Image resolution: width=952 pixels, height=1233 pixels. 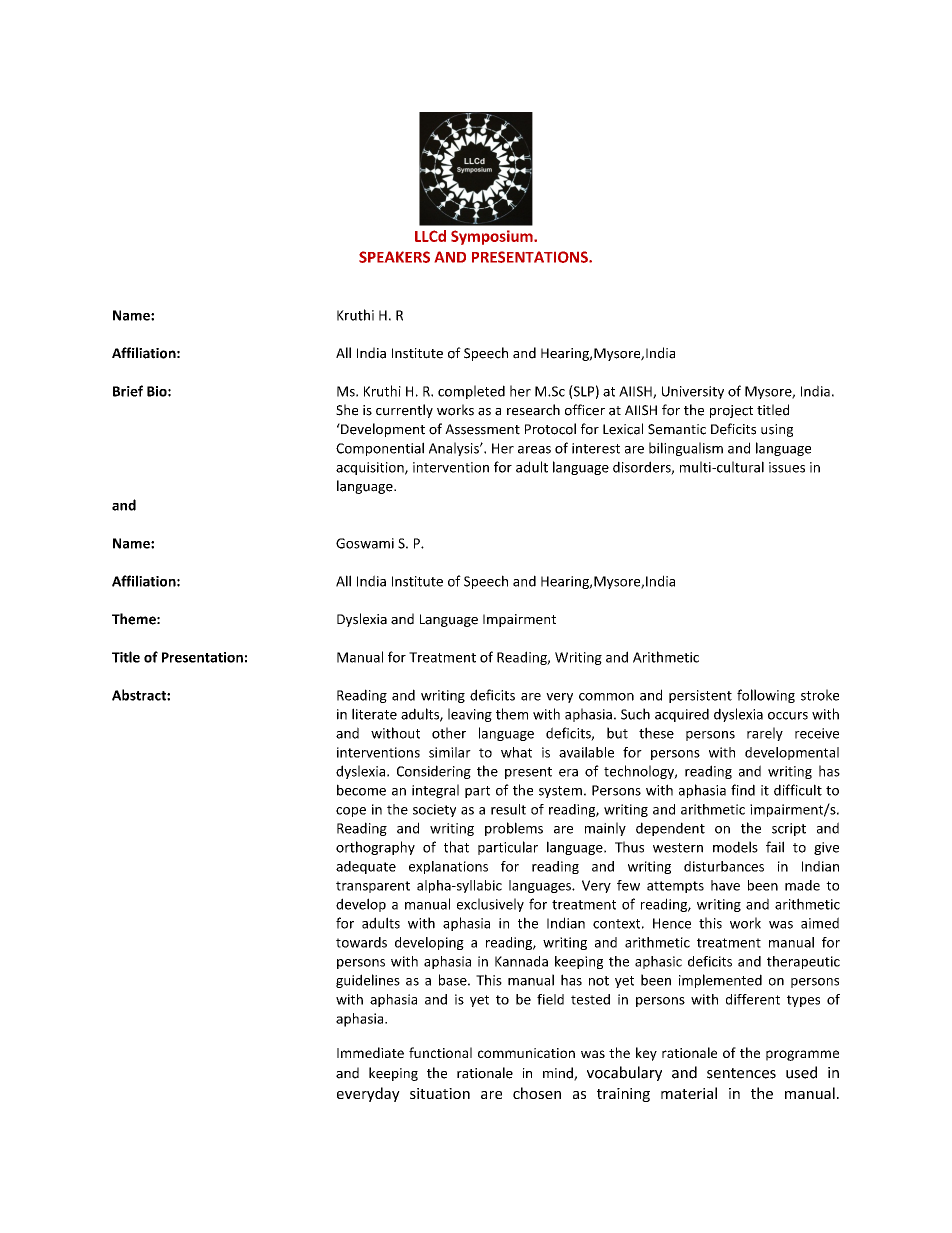 I want to click on Immediate, so click(x=370, y=1052).
